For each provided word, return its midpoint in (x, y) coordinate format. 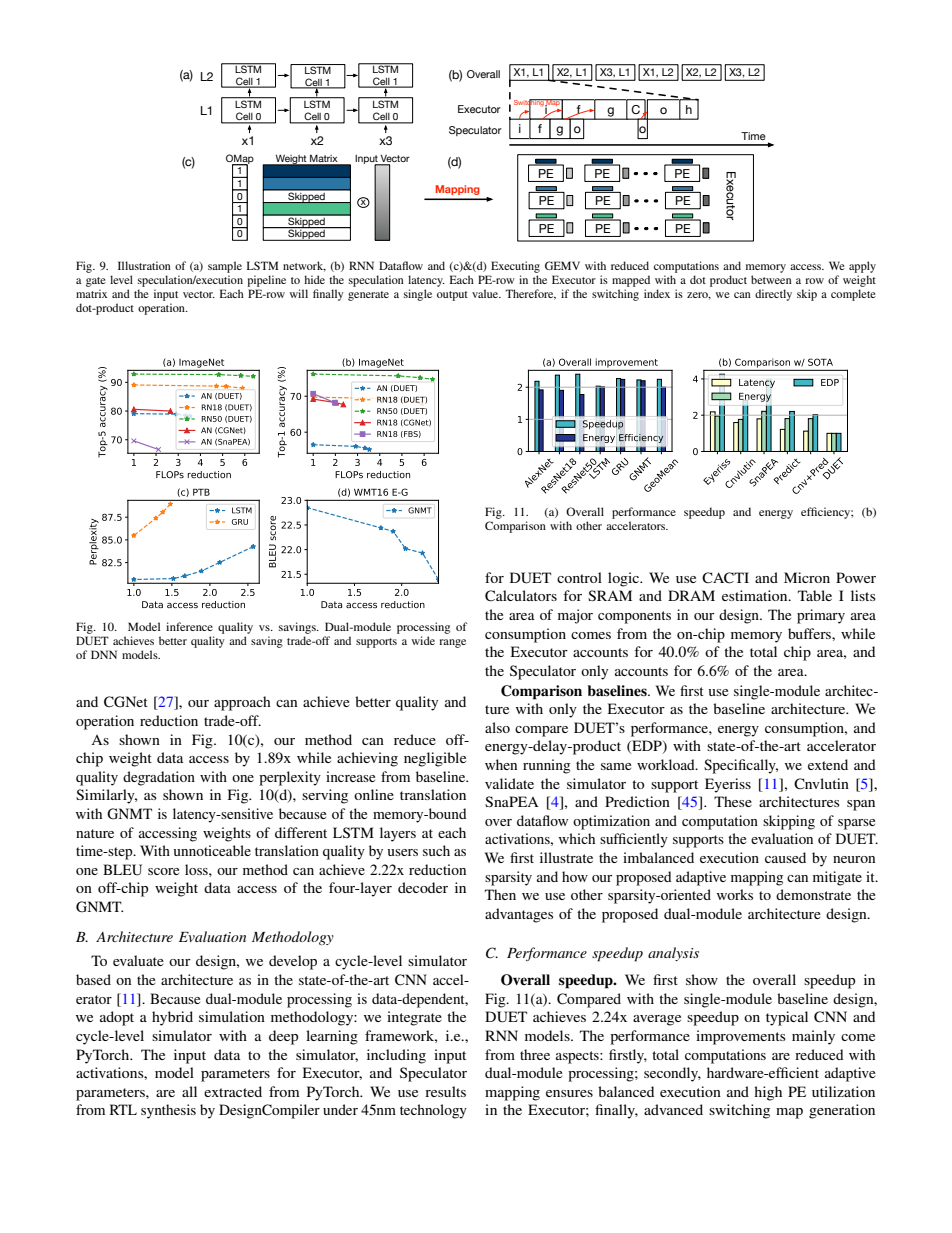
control (579, 577)
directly (773, 295)
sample (225, 267)
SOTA (820, 362)
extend (828, 764)
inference (189, 626)
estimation (756, 595)
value (486, 293)
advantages (519, 915)
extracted (233, 1091)
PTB (201, 492)
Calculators (521, 596)
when (501, 764)
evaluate (138, 960)
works (735, 894)
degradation (159, 778)
